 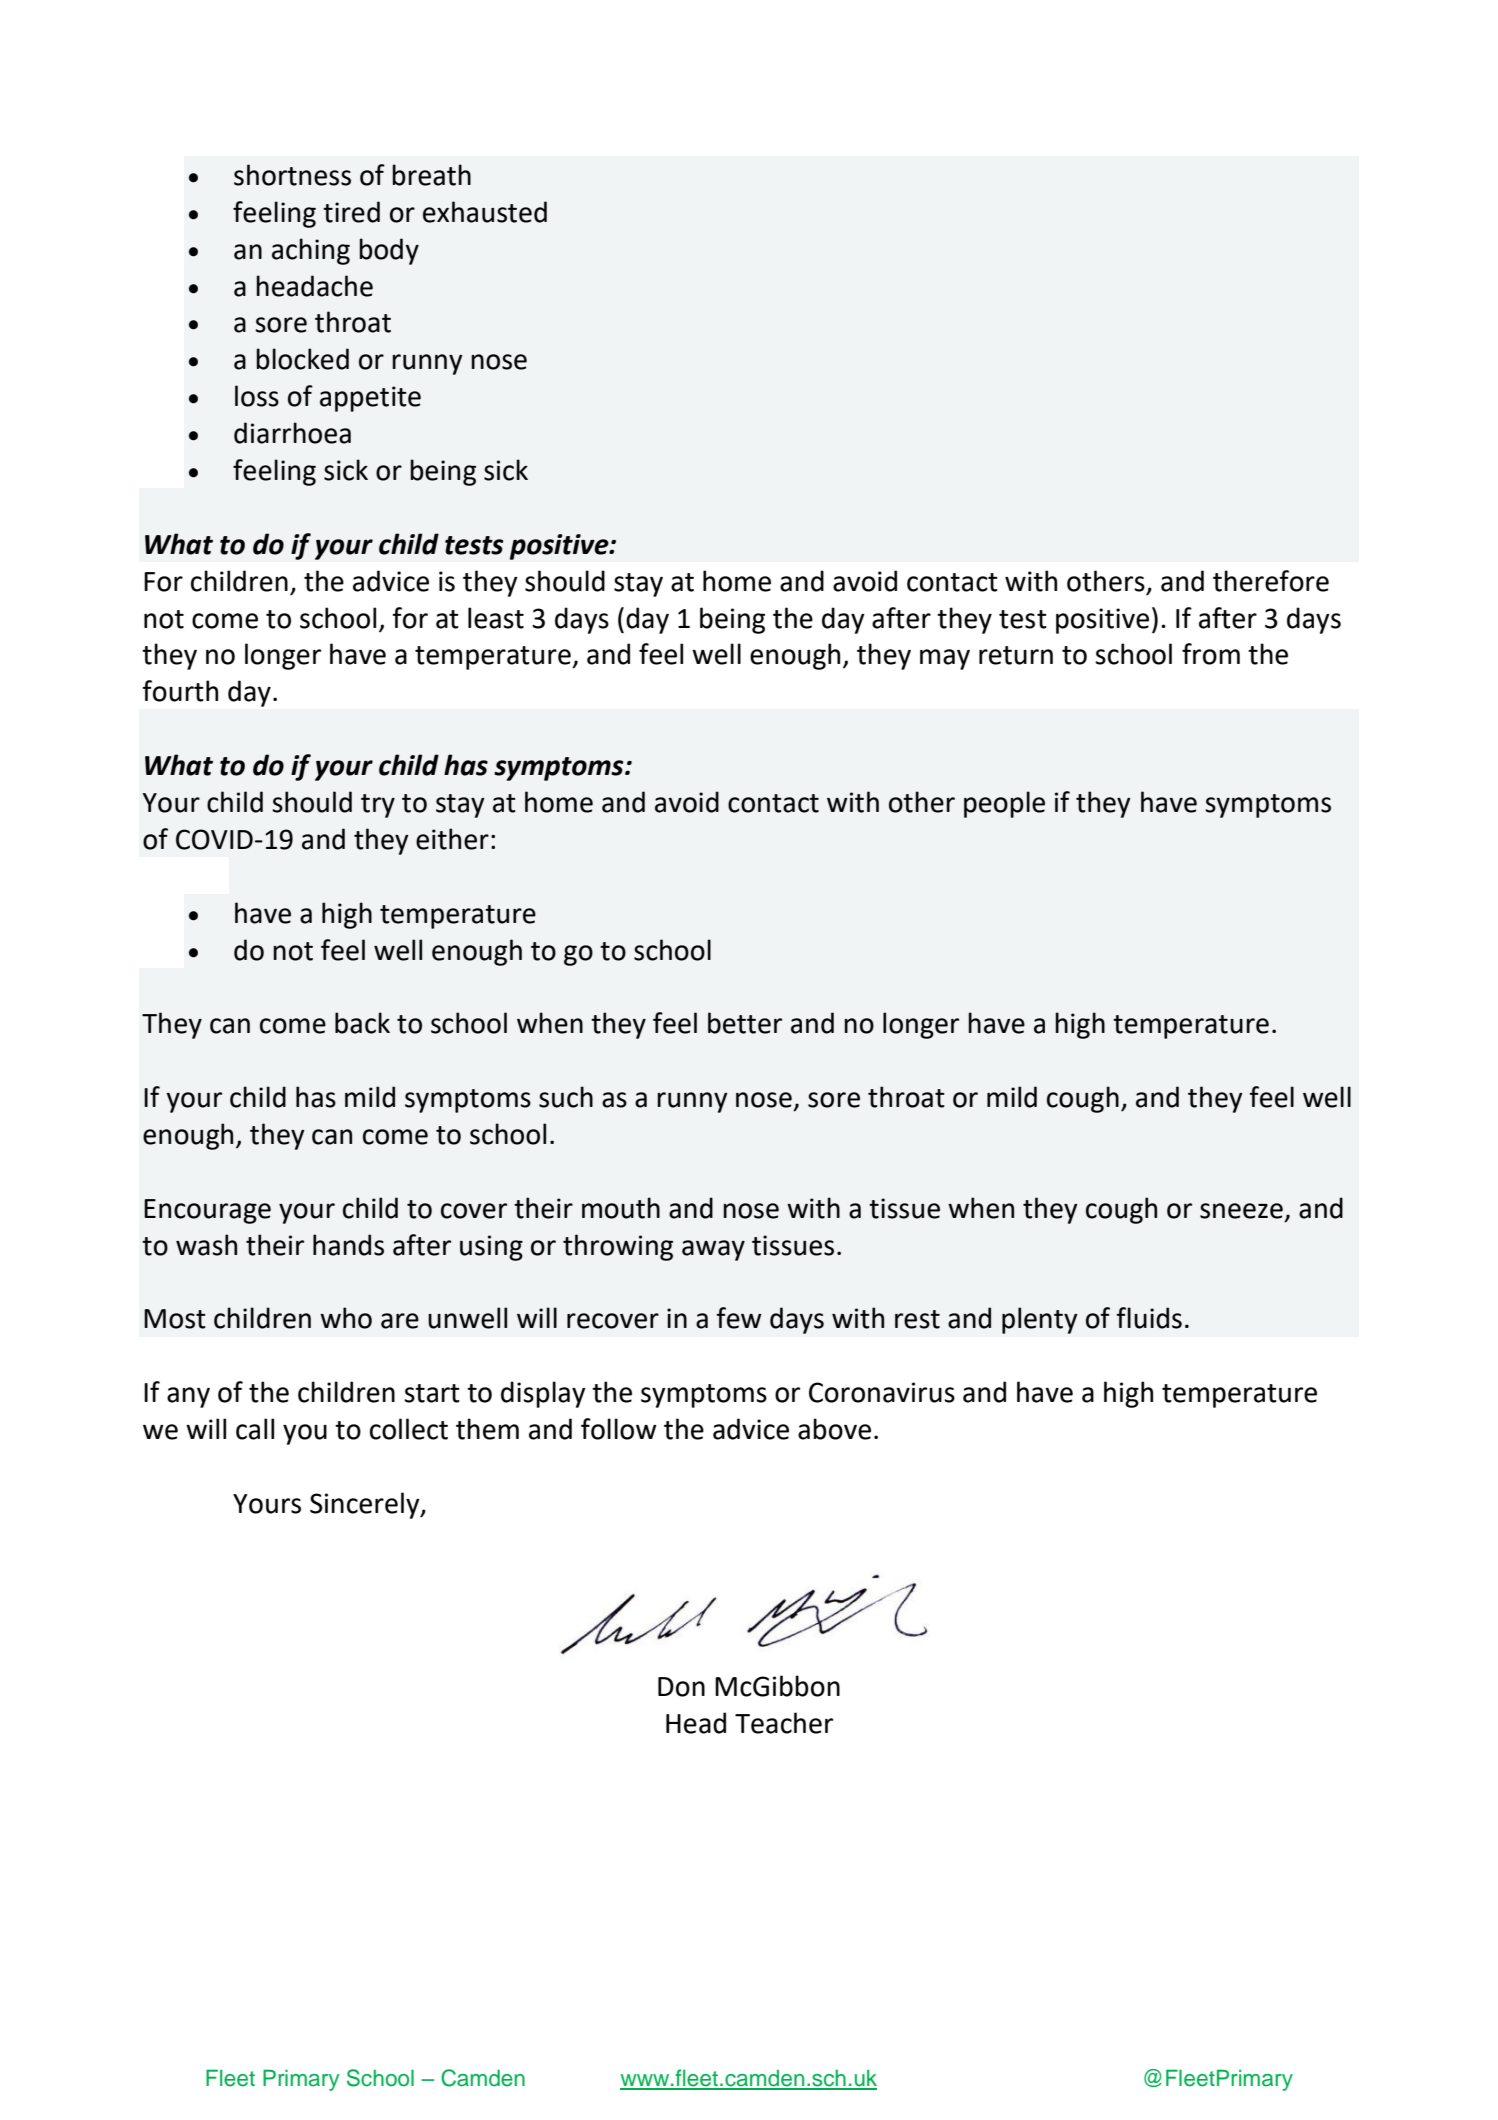 What do you see at coordinates (1004, 804) in the screenshot?
I see `people` at bounding box center [1004, 804].
